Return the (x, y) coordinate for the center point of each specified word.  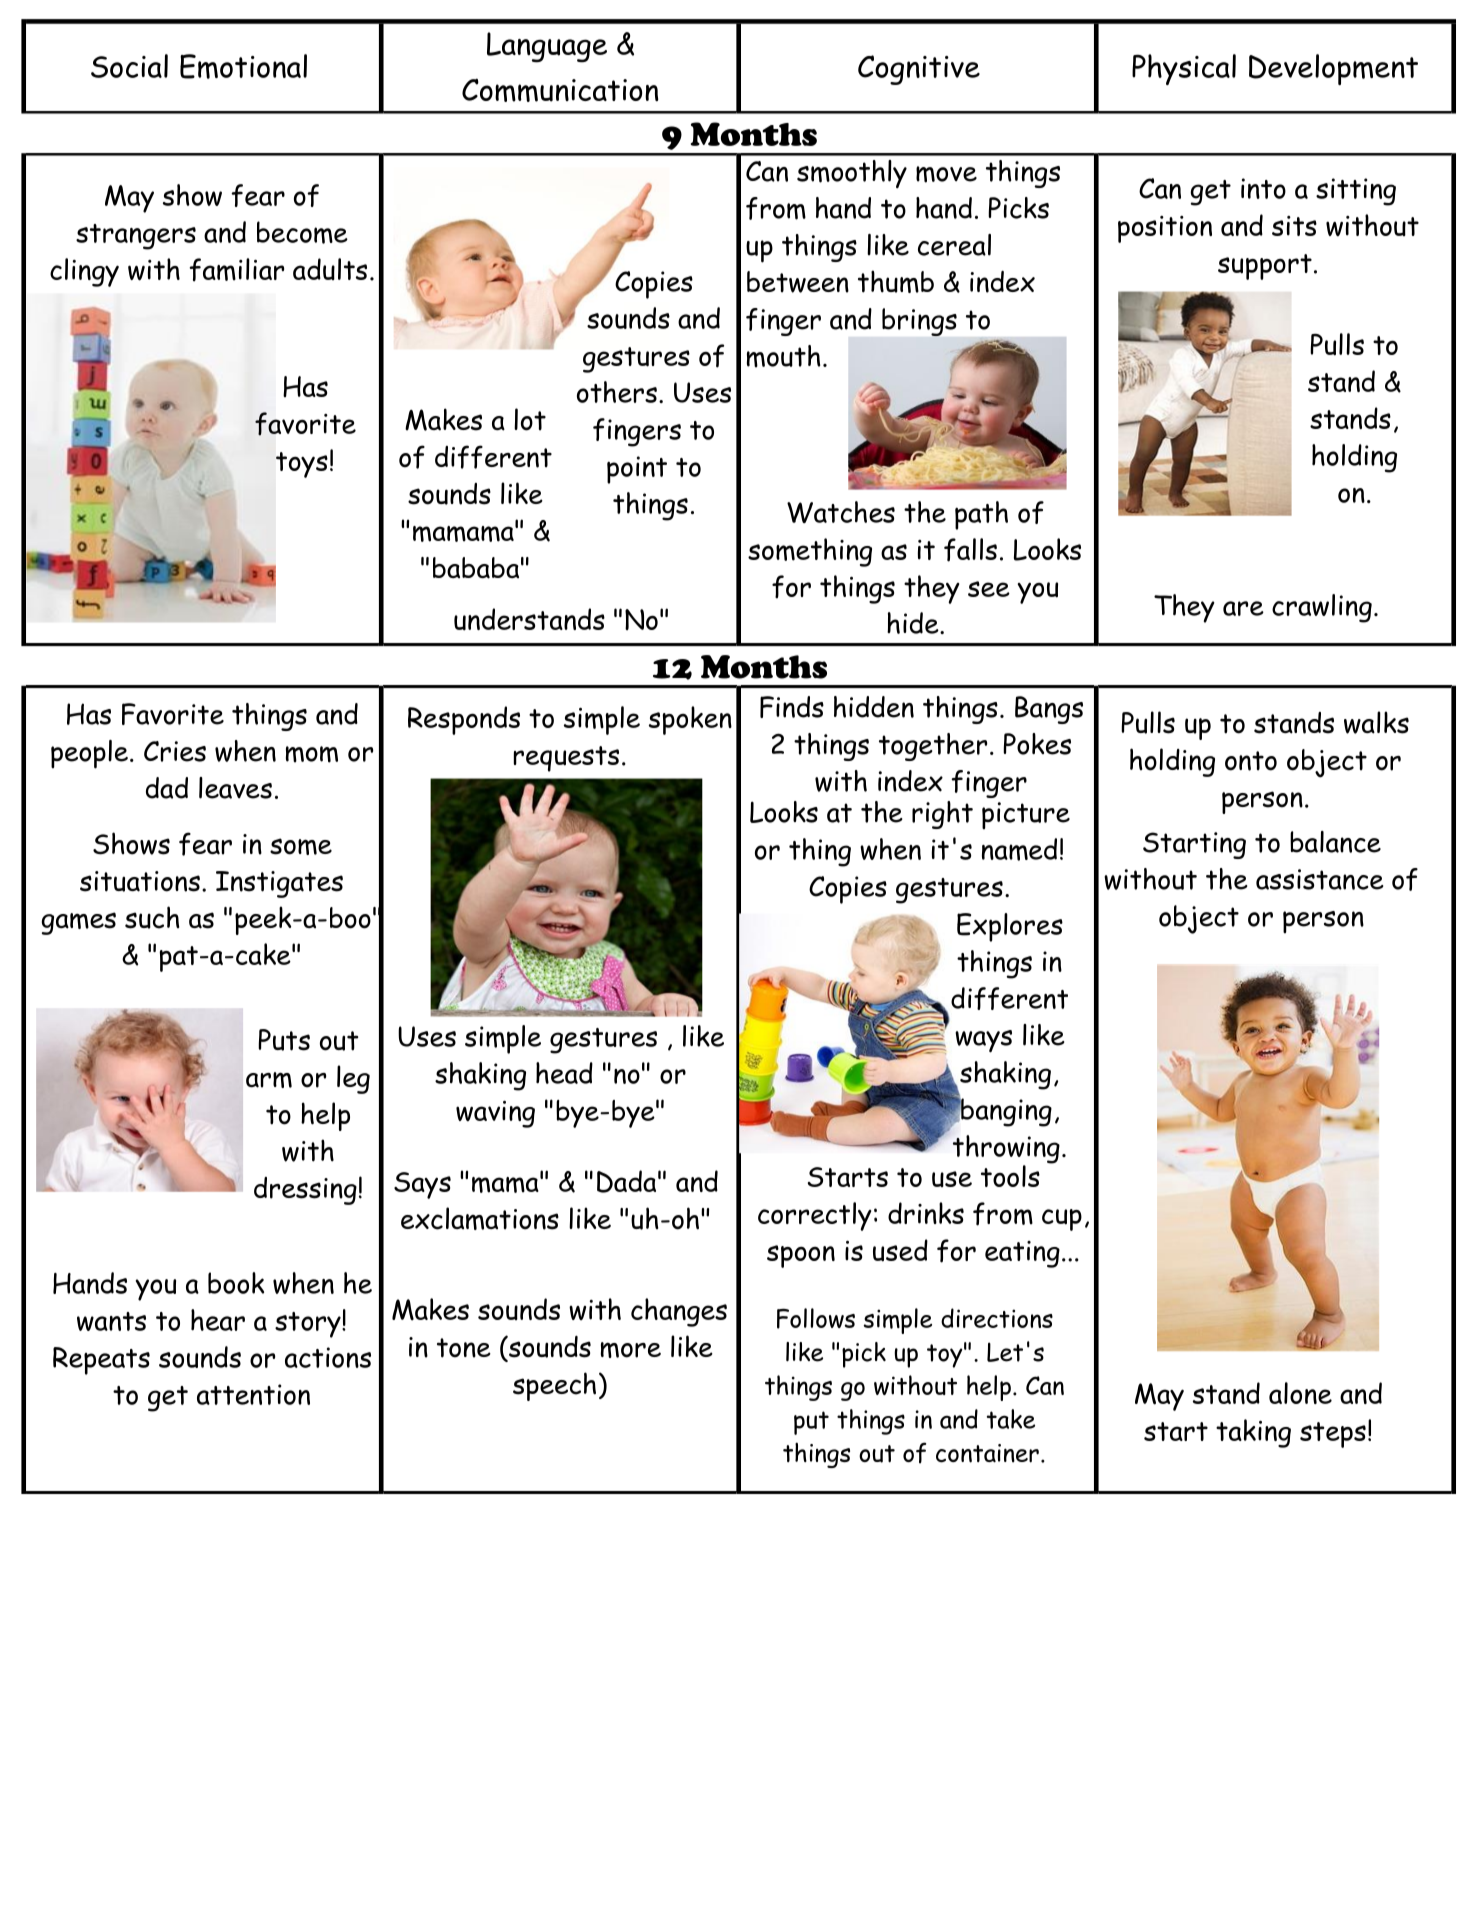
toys (302, 465)
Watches (841, 512)
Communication (560, 90)
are (1243, 608)
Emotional (243, 66)
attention (253, 1394)
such (152, 917)
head (564, 1073)
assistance (1320, 879)
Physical (1184, 69)
